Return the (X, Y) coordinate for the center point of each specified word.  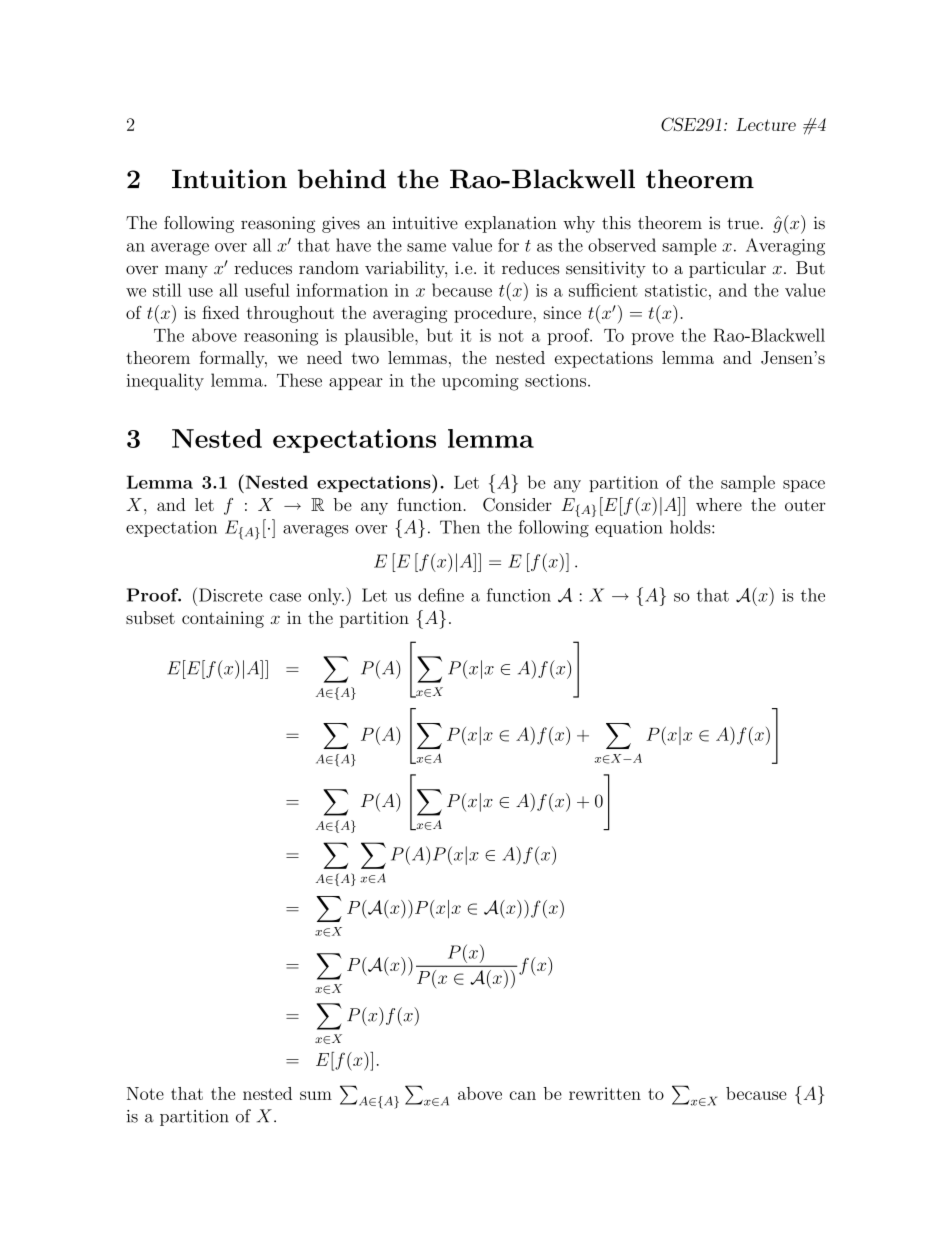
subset (150, 617)
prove (653, 339)
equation (629, 529)
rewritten (605, 1093)
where (719, 504)
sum (316, 1095)
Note (145, 1093)
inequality (165, 382)
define (441, 595)
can (523, 1095)
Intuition (229, 179)
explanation (511, 224)
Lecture (766, 124)
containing (223, 619)
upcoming (480, 382)
